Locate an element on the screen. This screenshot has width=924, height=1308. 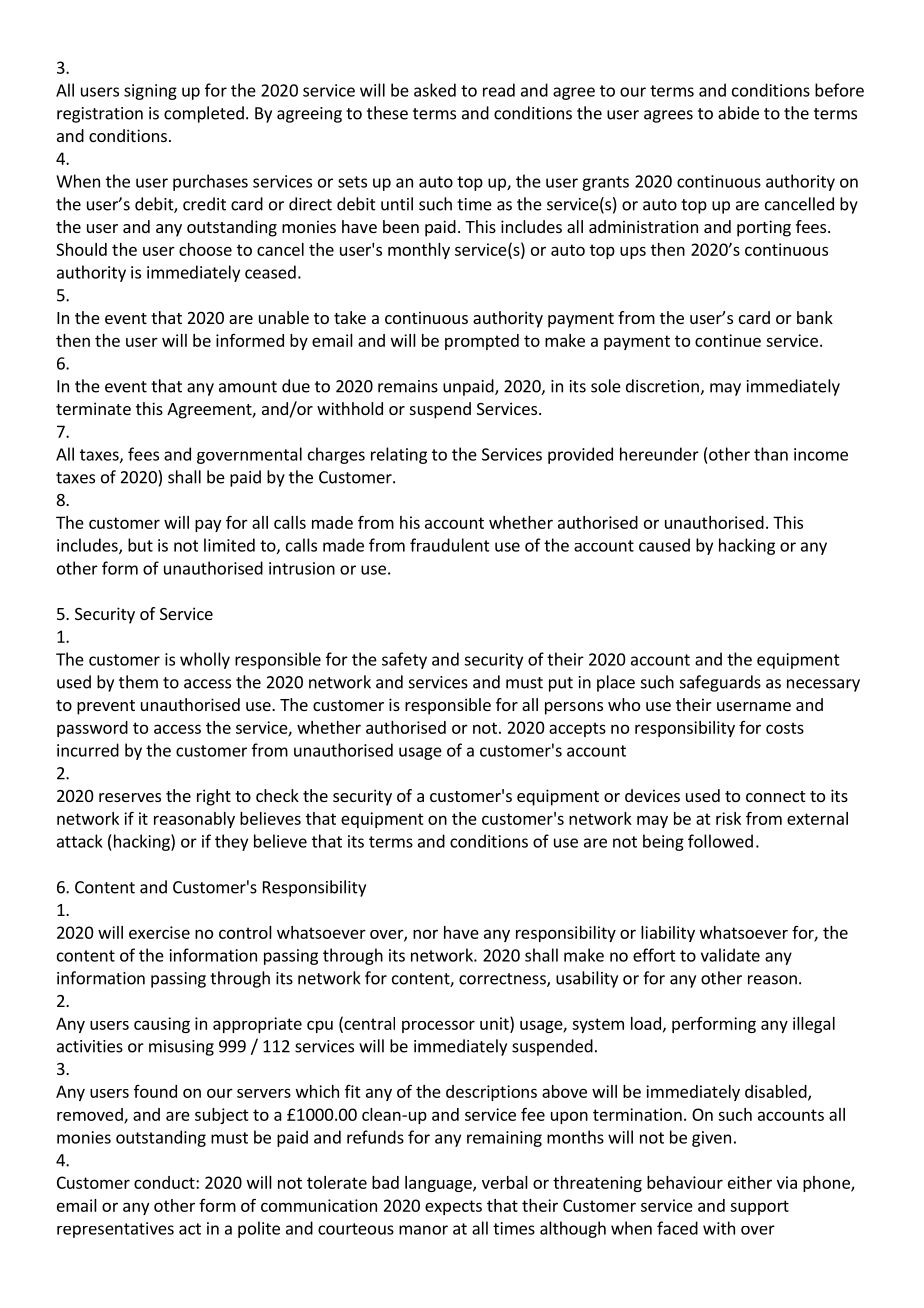
asked is located at coordinates (435, 90).
